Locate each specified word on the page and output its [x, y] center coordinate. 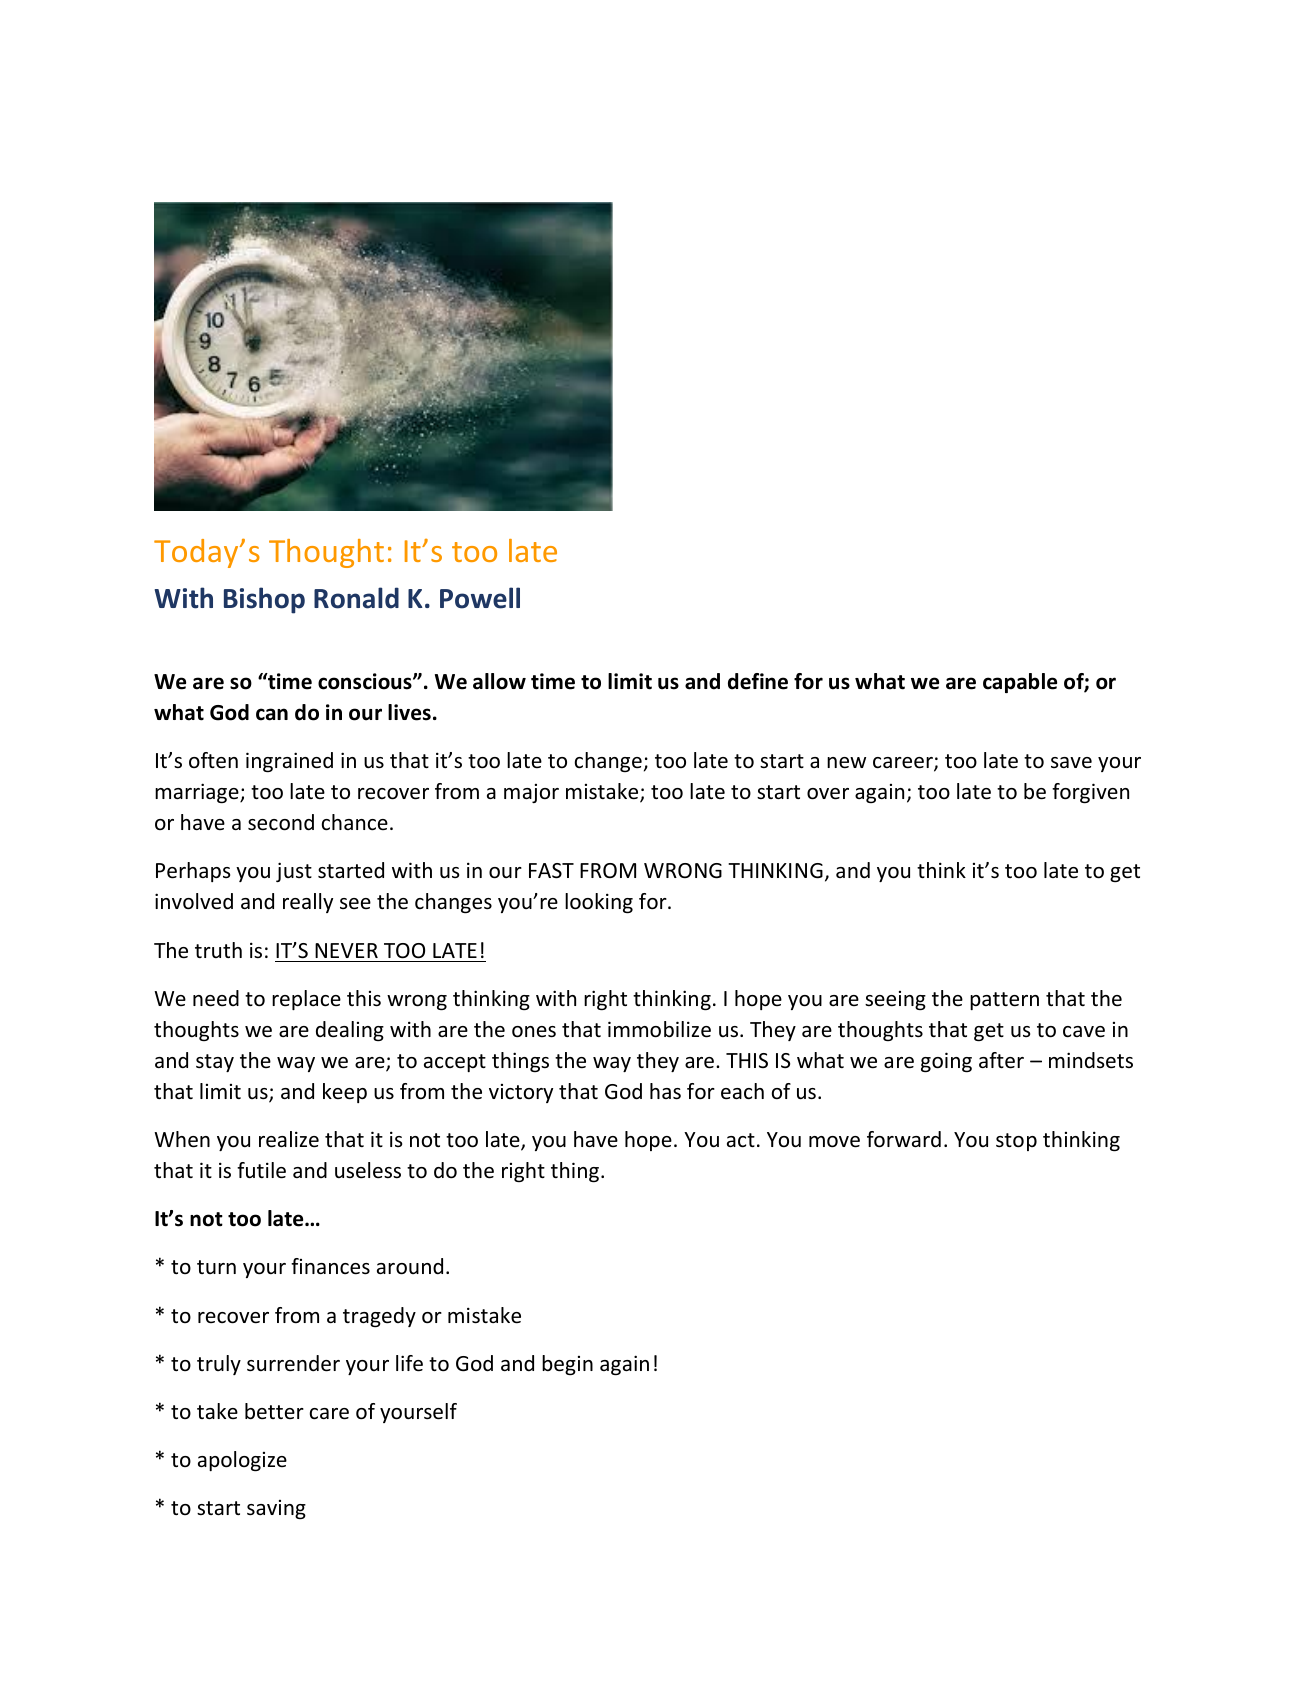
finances [330, 1266]
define [758, 681]
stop [1016, 1142]
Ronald [356, 598]
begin [567, 1365]
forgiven [1090, 793]
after [1001, 1060]
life [409, 1363]
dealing [350, 1031]
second [281, 822]
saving [276, 1509]
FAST [551, 871]
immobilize [659, 1029]
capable [1020, 683]
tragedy [379, 1317]
